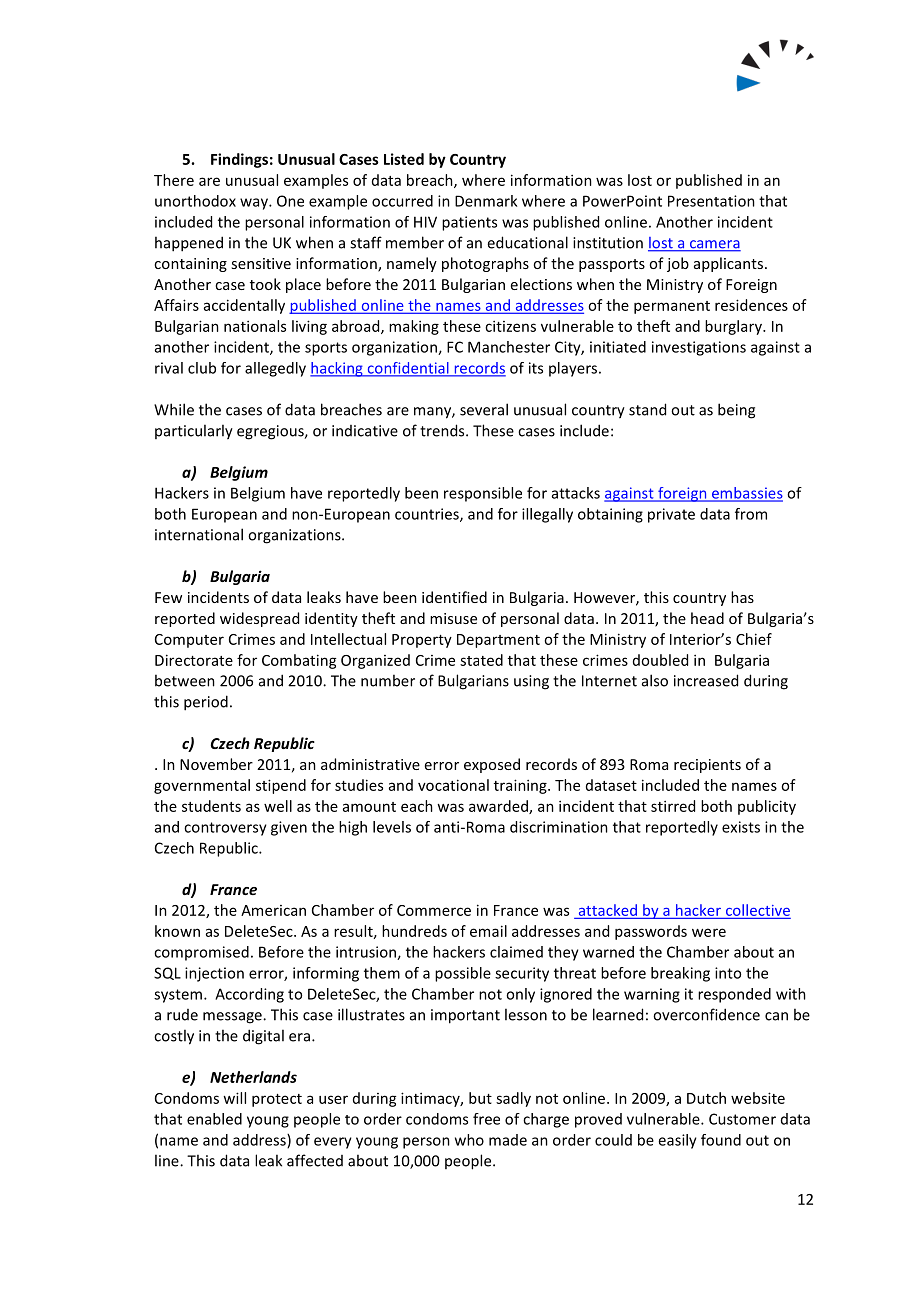 The image size is (924, 1308). Describe the element at coordinates (194, 432) in the screenshot. I see `particularly` at that location.
